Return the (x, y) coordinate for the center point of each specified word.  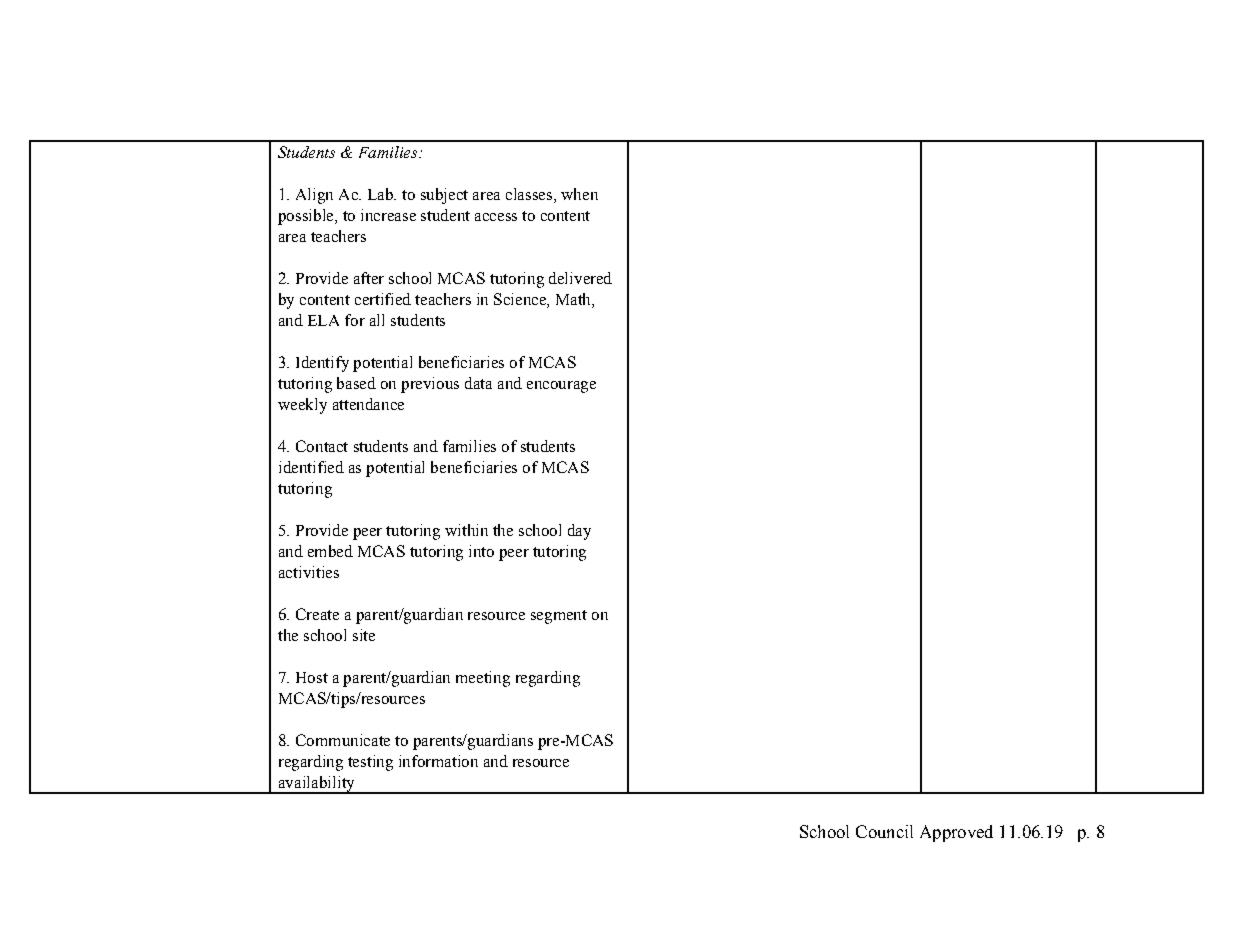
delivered (580, 278)
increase (388, 215)
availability (316, 785)
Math (574, 299)
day (579, 532)
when (579, 194)
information (438, 761)
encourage (561, 387)
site (364, 635)
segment (559, 617)
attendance (368, 404)
